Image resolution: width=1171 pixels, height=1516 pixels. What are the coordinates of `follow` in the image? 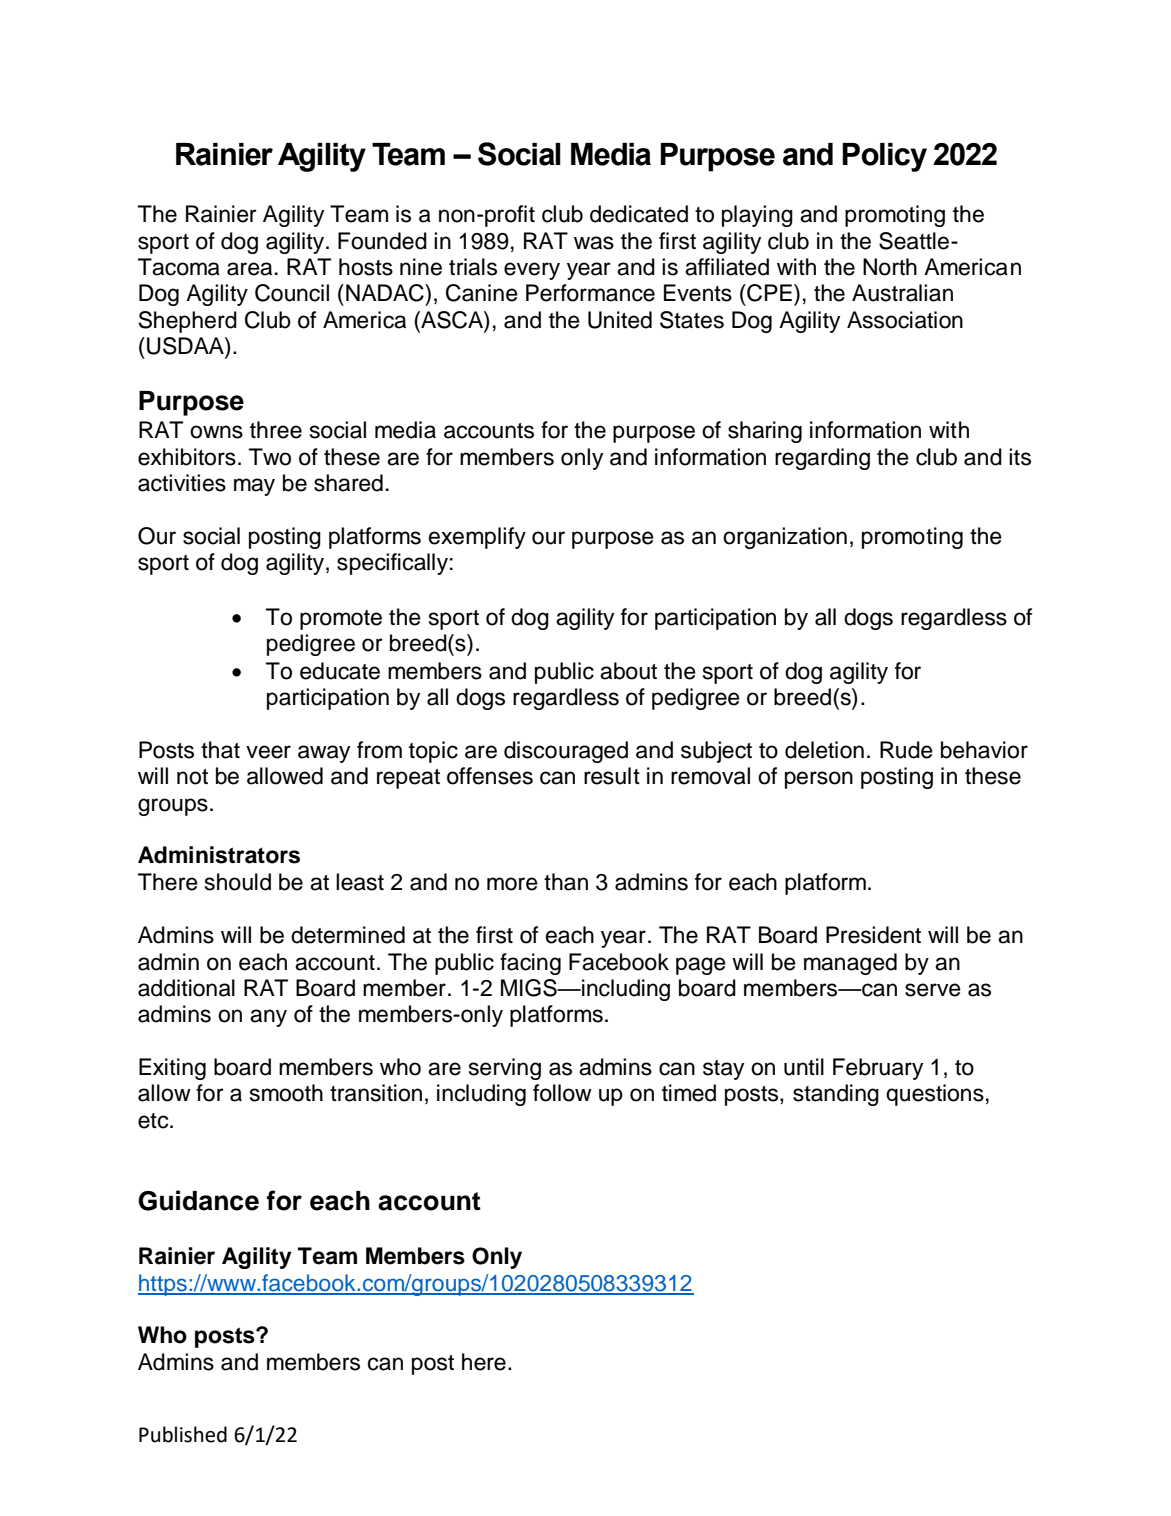 It's located at (562, 1093).
